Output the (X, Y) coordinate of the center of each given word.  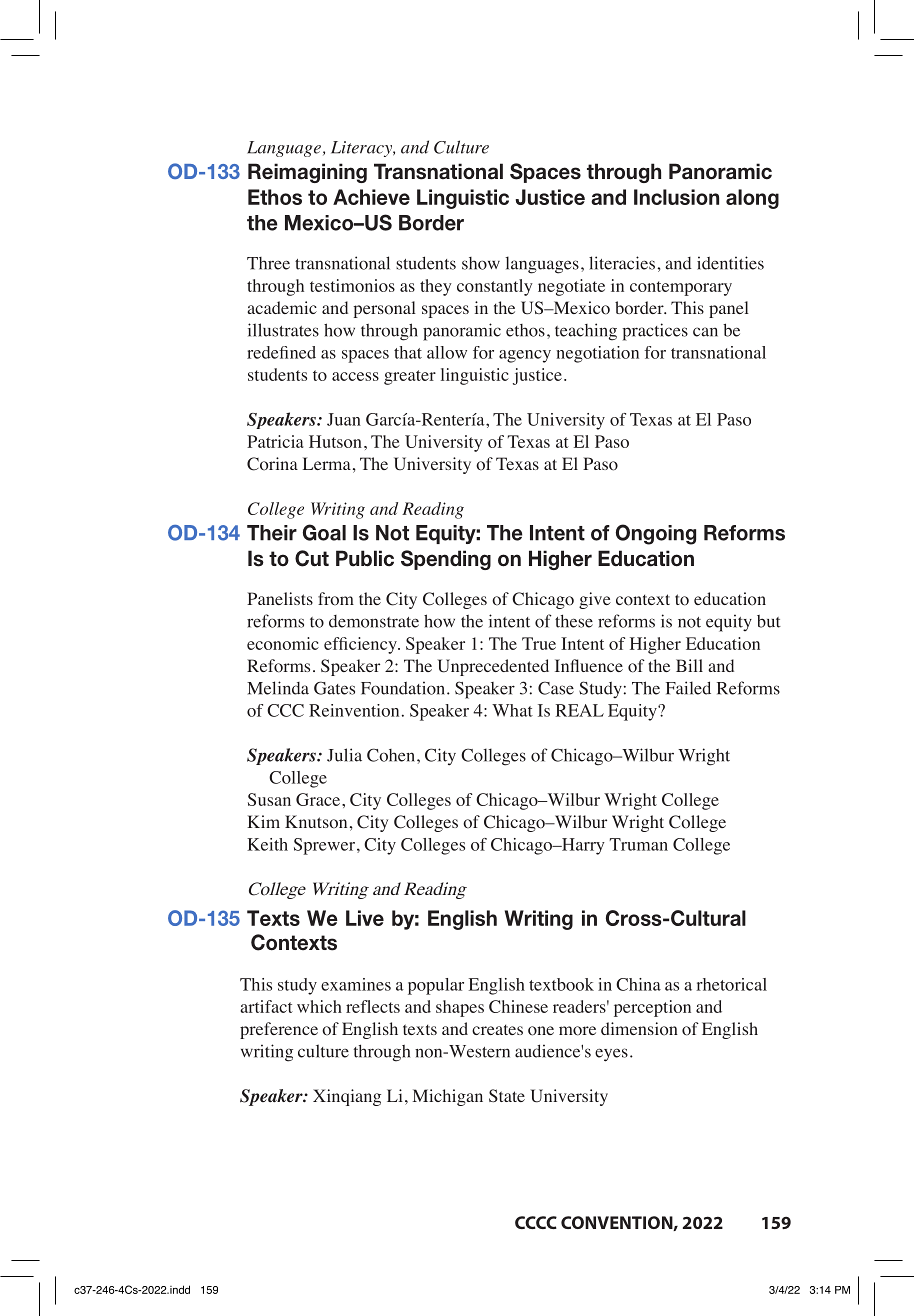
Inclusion (676, 197)
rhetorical (731, 984)
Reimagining (307, 173)
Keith (267, 844)
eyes (611, 1055)
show (481, 263)
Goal (324, 532)
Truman (638, 844)
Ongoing (656, 534)
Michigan (448, 1097)
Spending (446, 560)
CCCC (536, 1222)
